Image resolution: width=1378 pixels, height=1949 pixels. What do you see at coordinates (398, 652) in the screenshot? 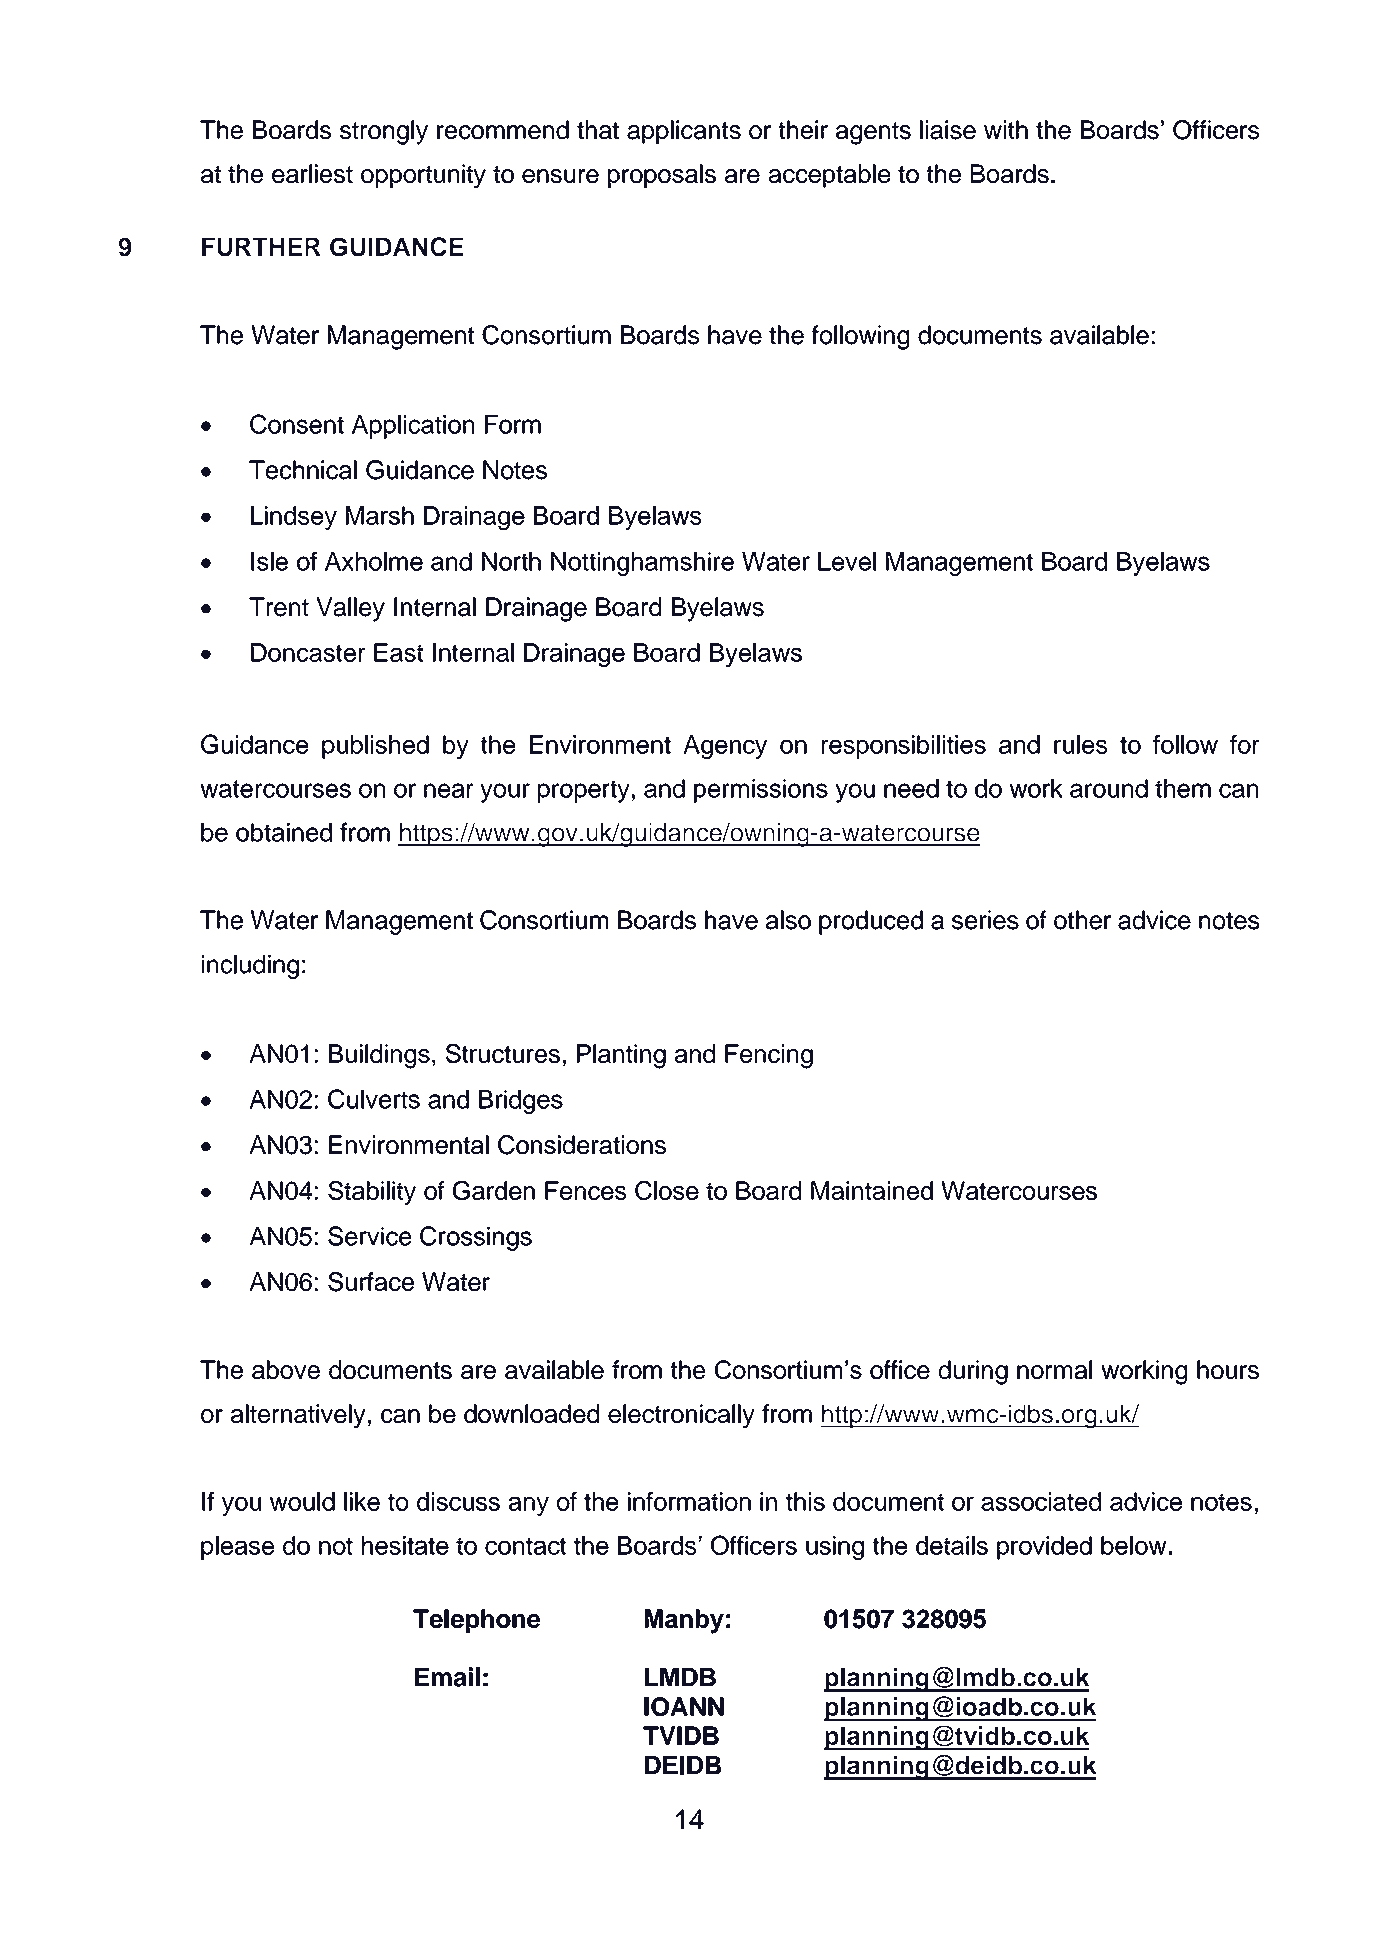
I see `East` at bounding box center [398, 652].
